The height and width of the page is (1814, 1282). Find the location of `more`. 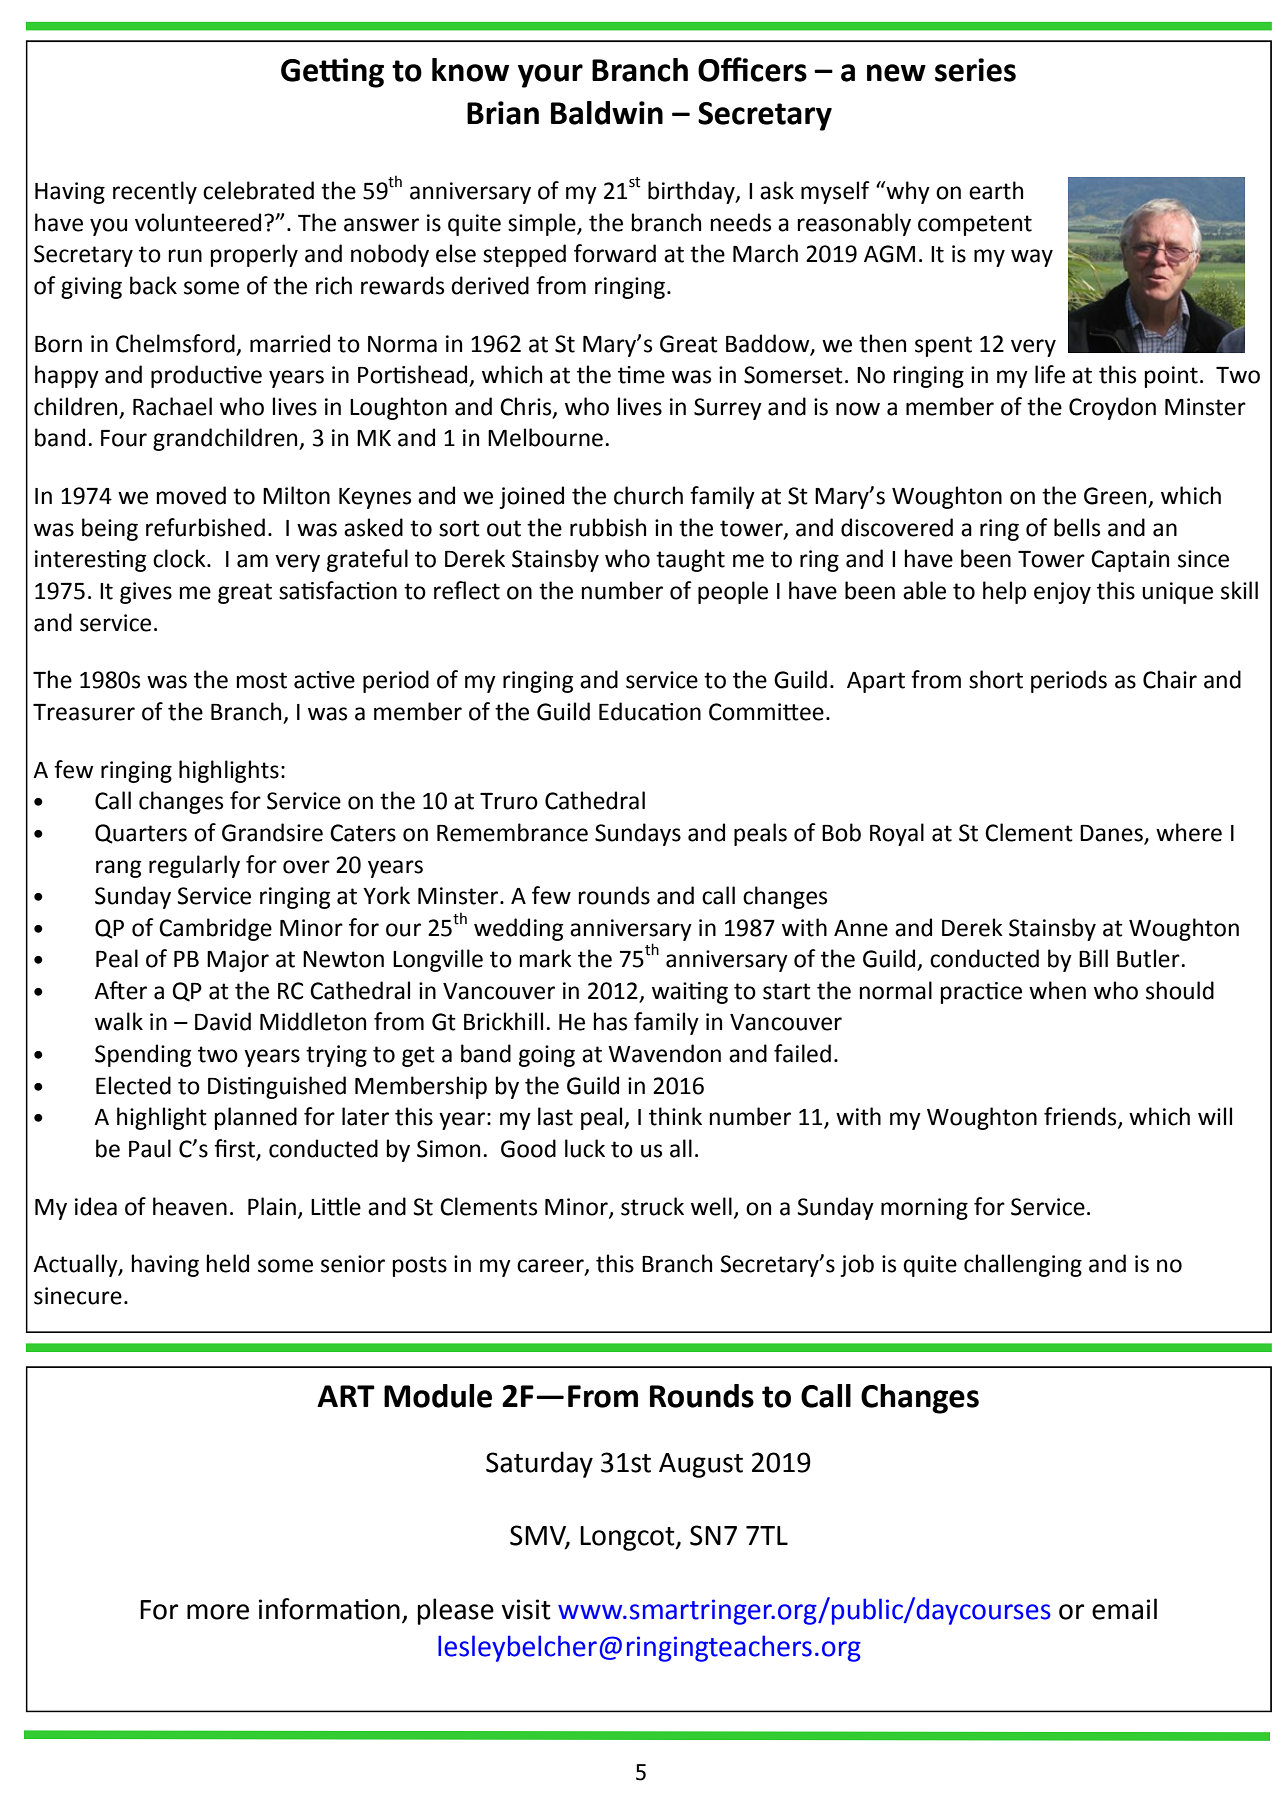

more is located at coordinates (218, 1612).
